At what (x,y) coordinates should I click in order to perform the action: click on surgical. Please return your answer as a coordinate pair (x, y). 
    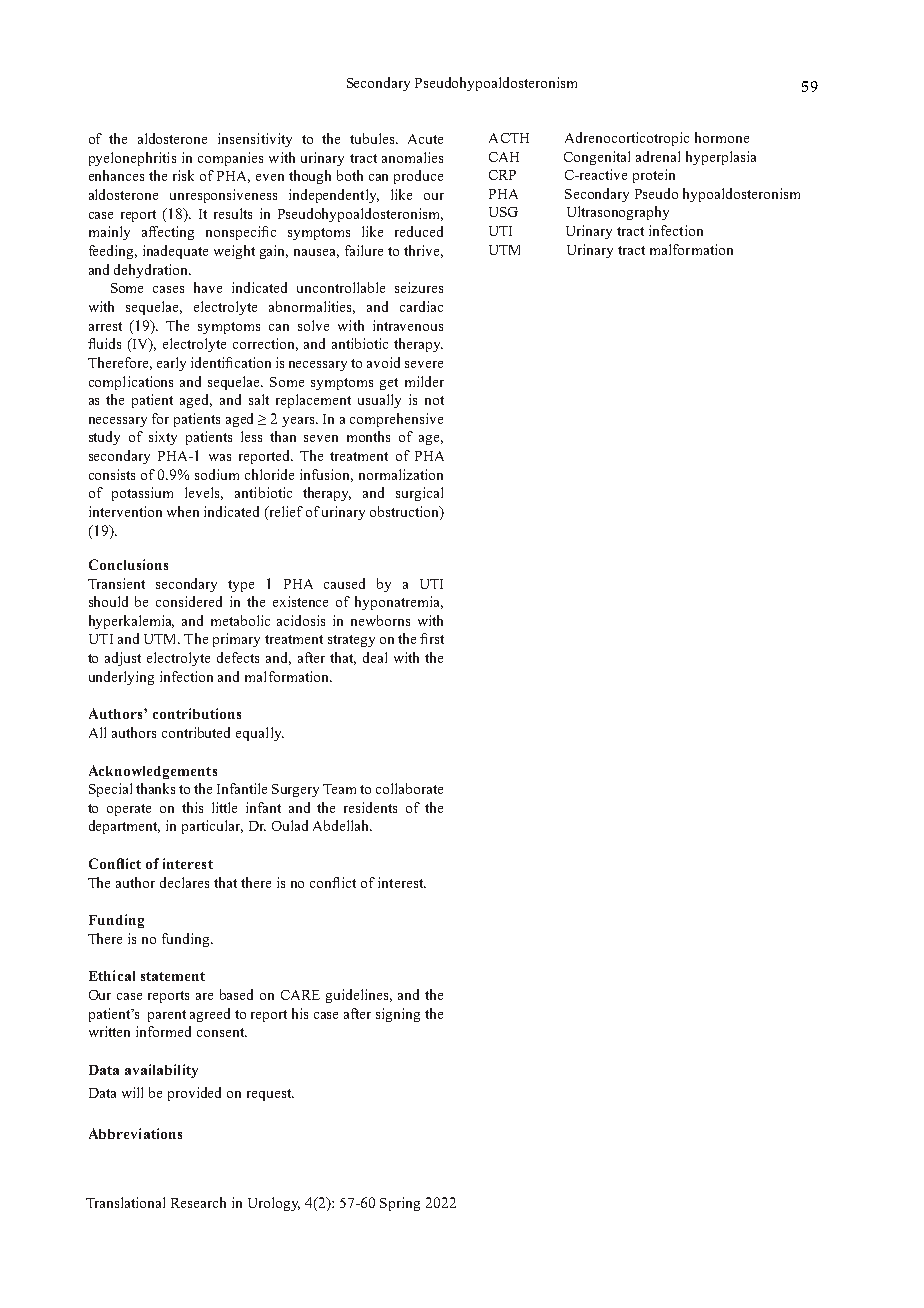
    Looking at the image, I should click on (419, 494).
